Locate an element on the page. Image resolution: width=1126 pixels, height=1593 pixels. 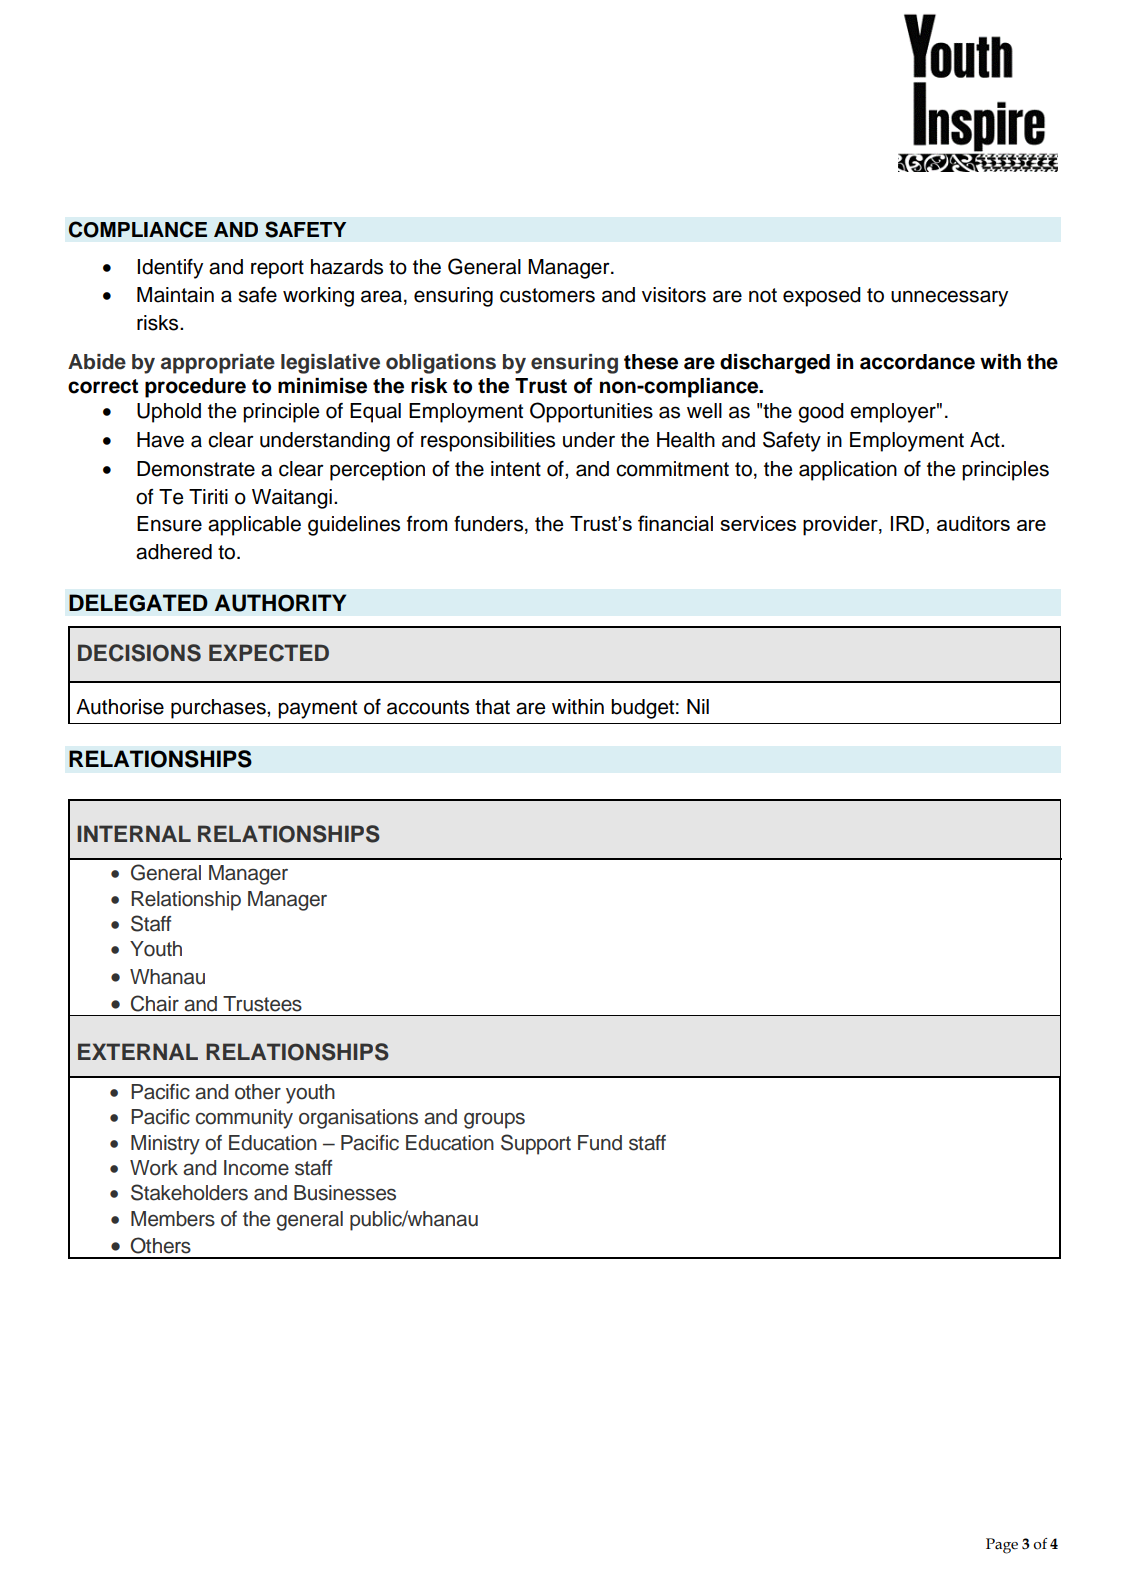
customers is located at coordinates (547, 295).
